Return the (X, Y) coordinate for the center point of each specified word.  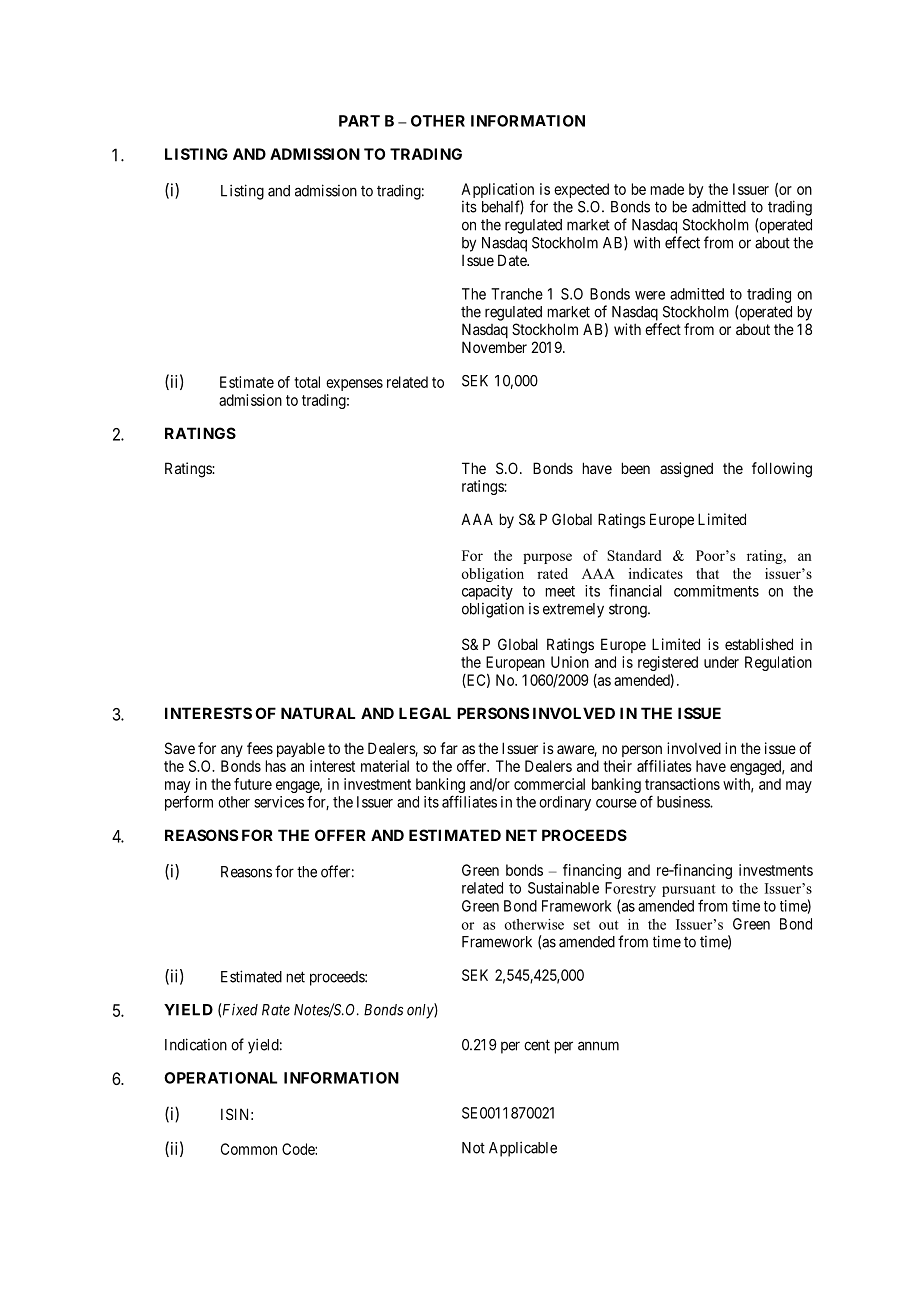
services (279, 802)
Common (249, 1149)
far (449, 748)
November (494, 347)
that (707, 573)
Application (497, 190)
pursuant (689, 890)
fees (260, 748)
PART (359, 121)
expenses (354, 385)
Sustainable (563, 888)
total (307, 382)
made (667, 189)
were (650, 295)
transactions (682, 784)
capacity (487, 592)
